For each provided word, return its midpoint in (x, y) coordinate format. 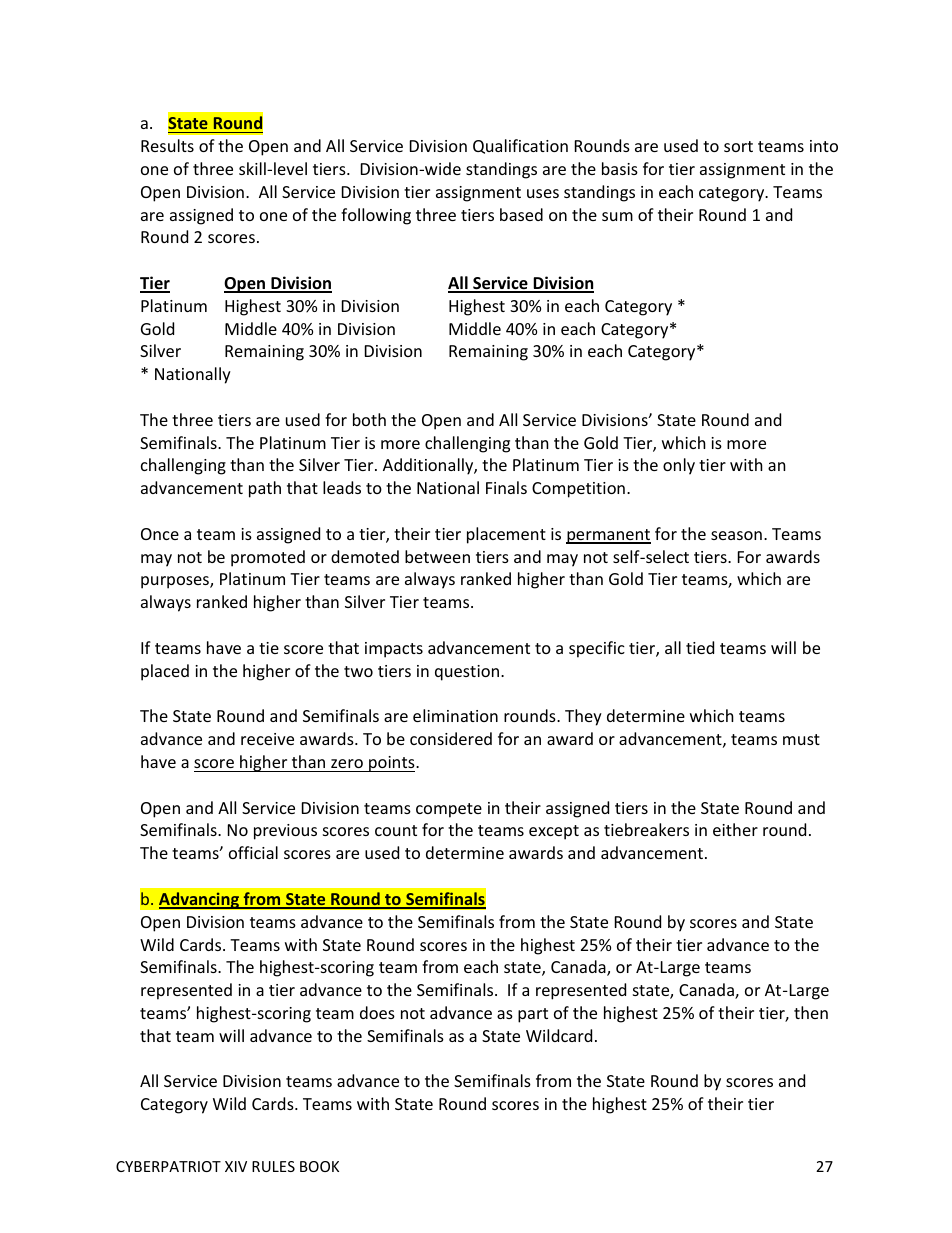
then (811, 1012)
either (735, 829)
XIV (236, 1166)
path (265, 489)
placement (506, 535)
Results (167, 145)
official (253, 852)
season (736, 535)
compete (449, 810)
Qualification (520, 146)
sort (738, 146)
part (533, 1015)
